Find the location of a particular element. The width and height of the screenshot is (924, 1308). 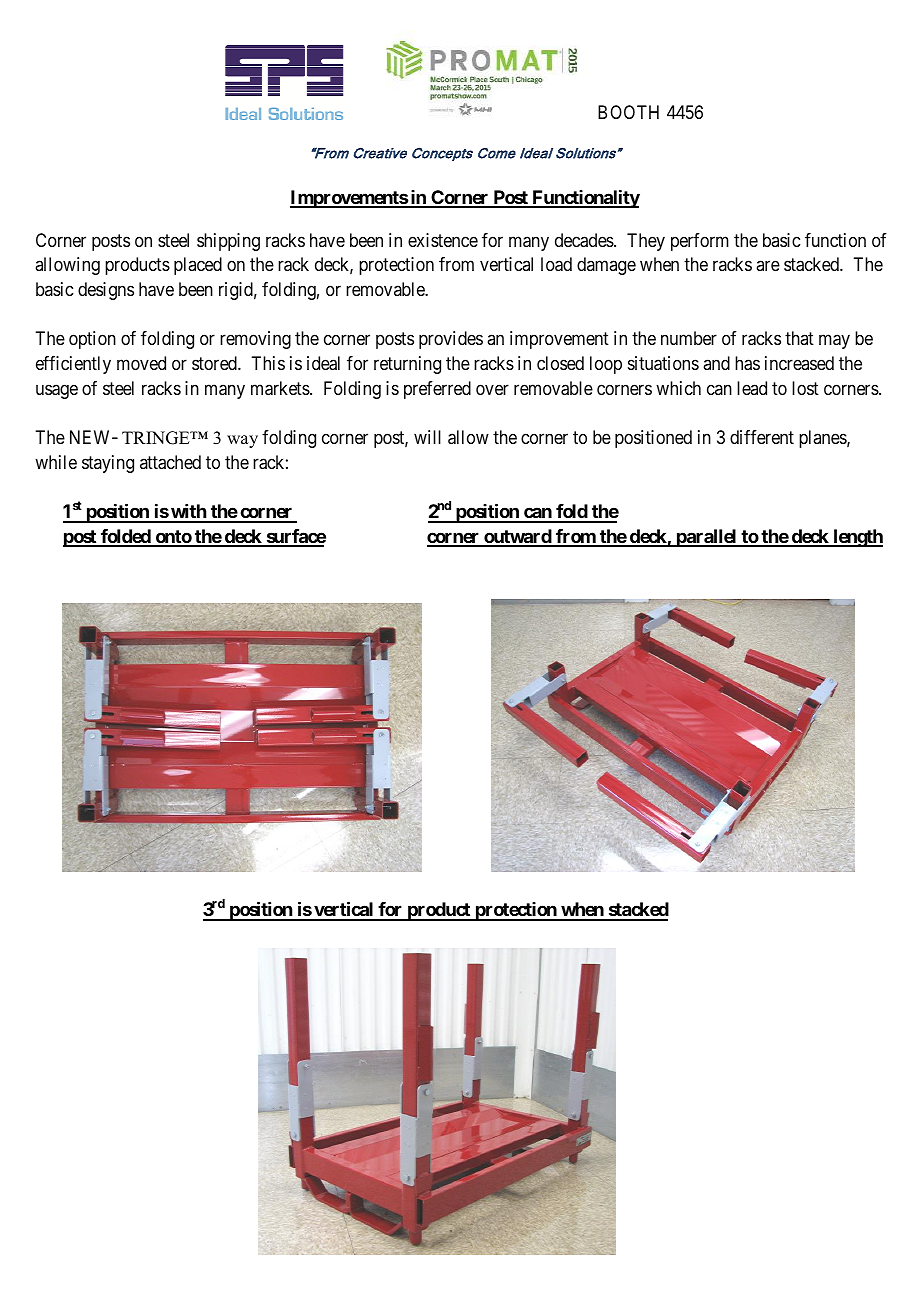

option is located at coordinates (92, 340).
